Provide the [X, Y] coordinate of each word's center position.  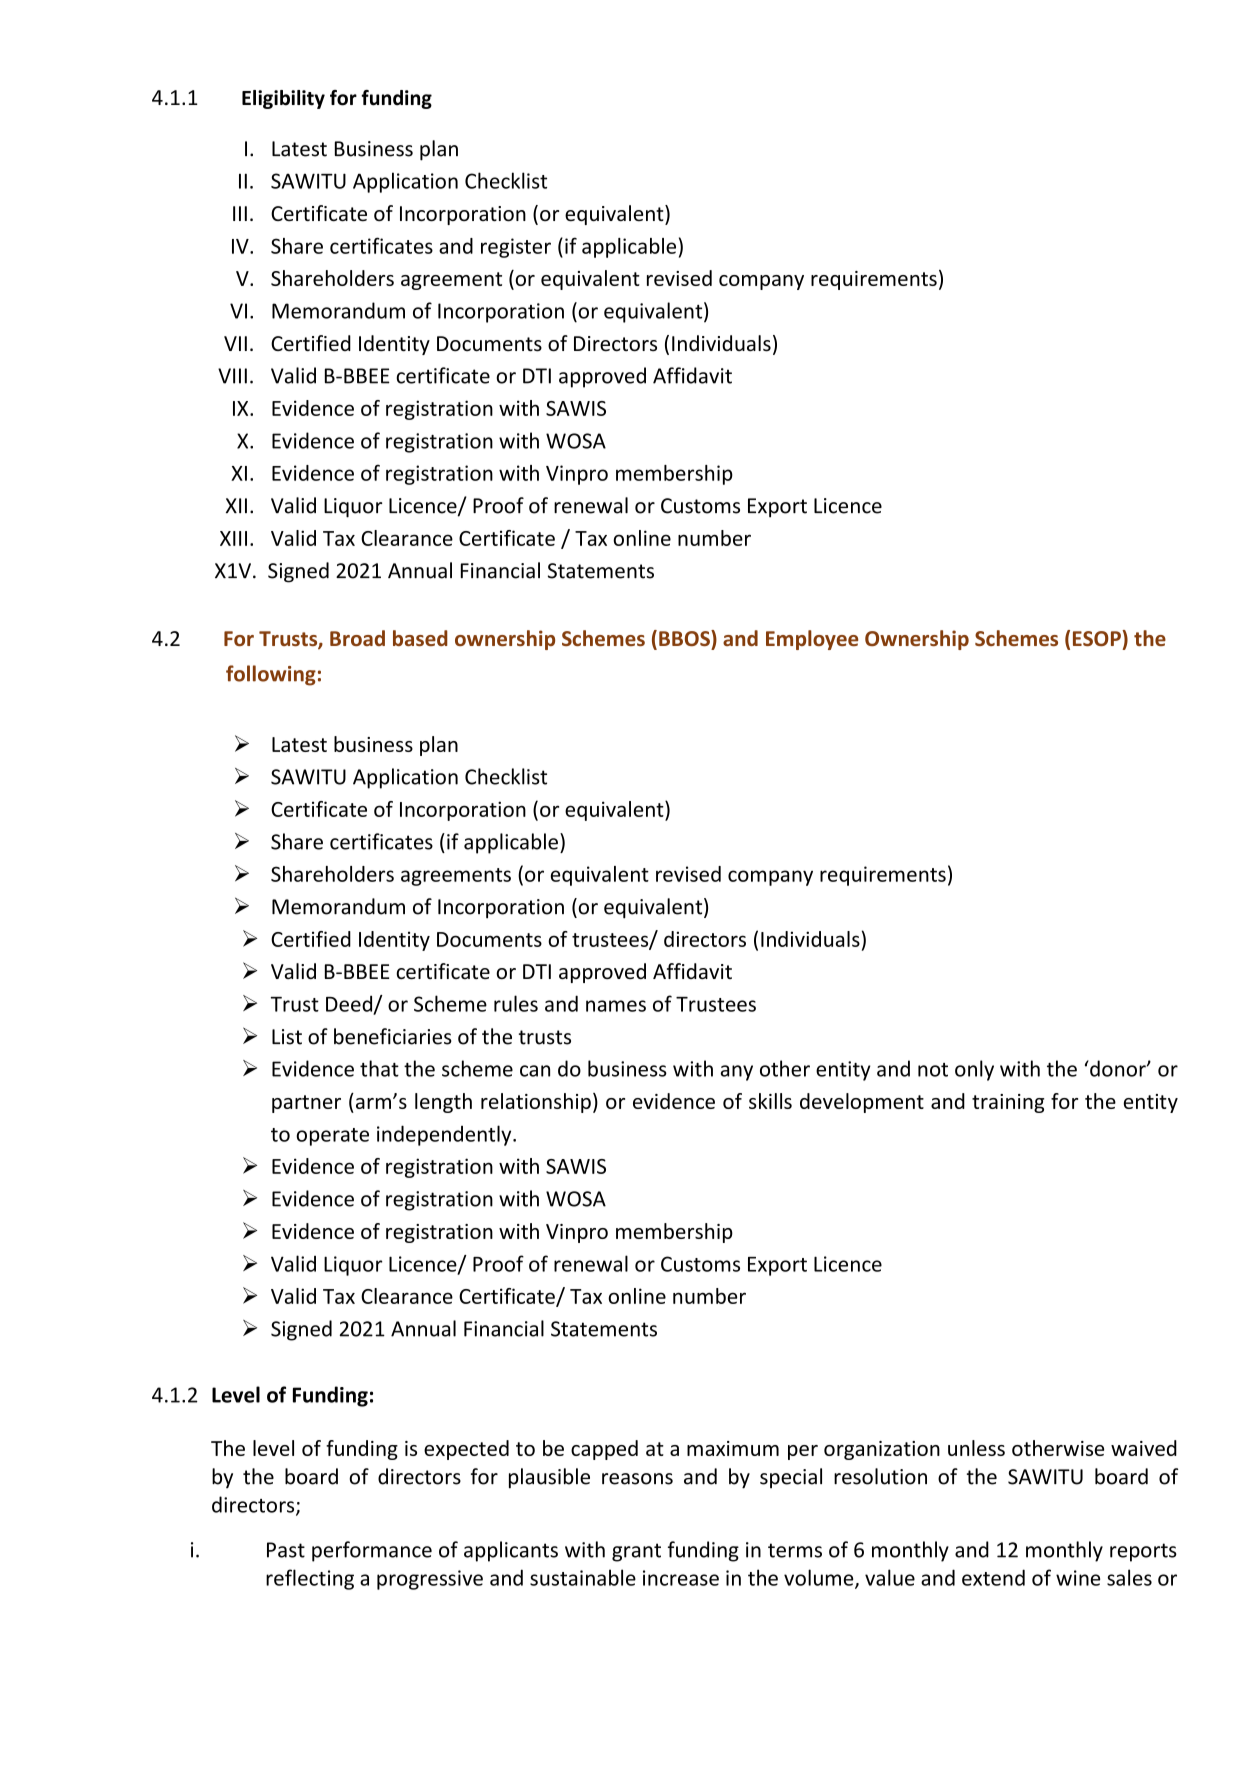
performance [372, 1551]
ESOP [1098, 638]
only [974, 1070]
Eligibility [283, 99]
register [516, 248]
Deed [350, 1004]
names [616, 1006]
